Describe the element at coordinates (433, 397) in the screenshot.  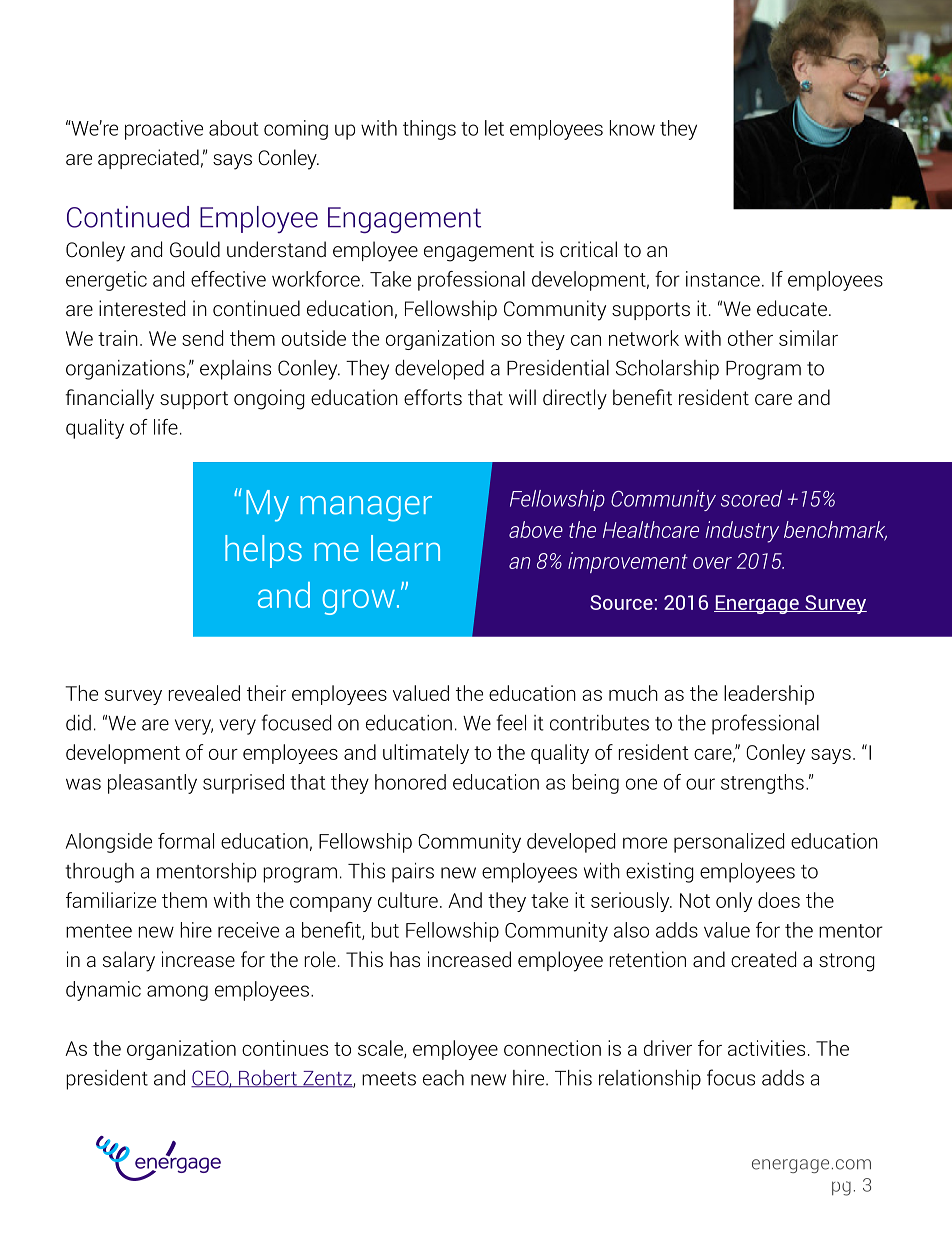
I see `efforts` at that location.
